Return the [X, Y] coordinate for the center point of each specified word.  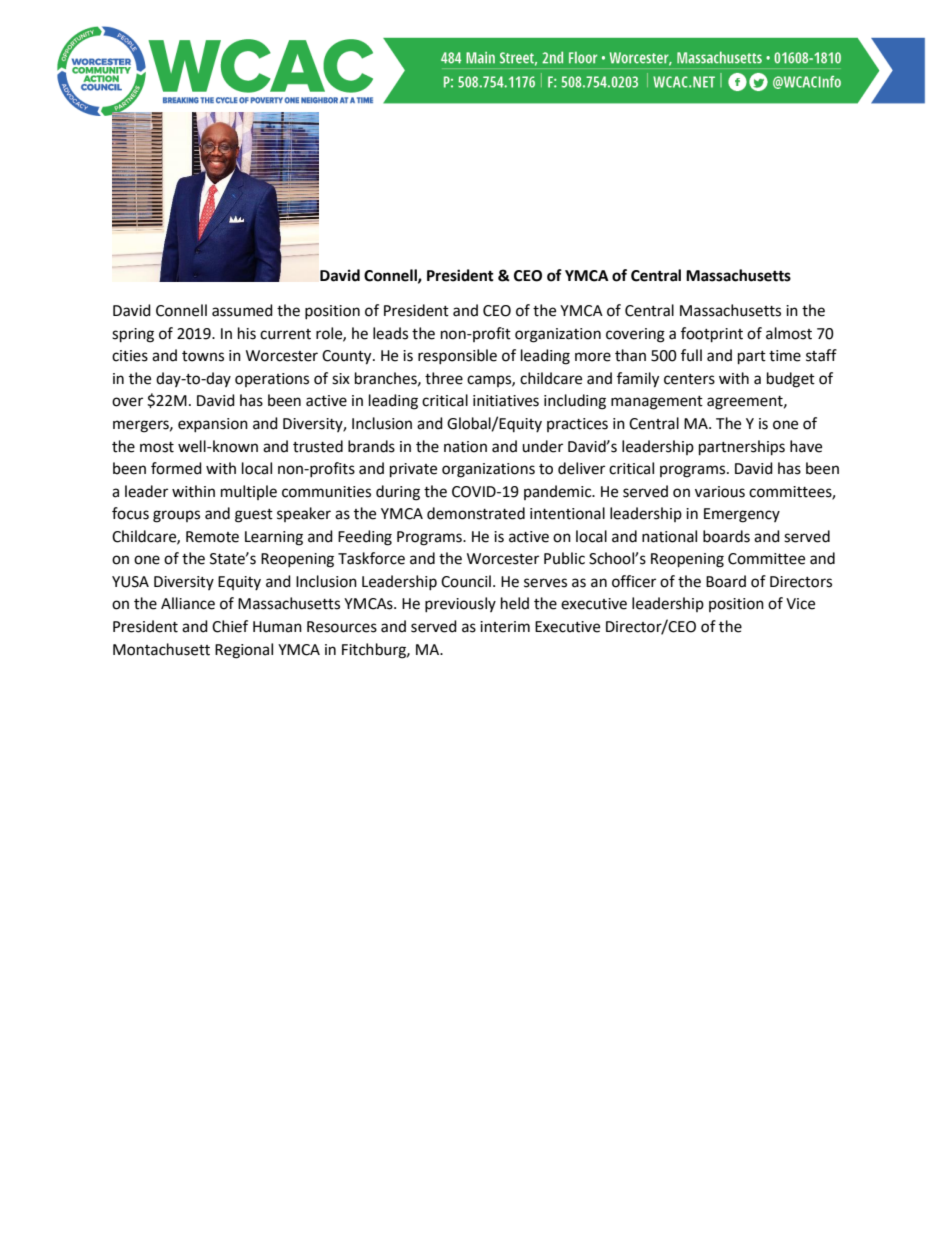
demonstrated [476, 513]
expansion [213, 425]
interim [505, 627]
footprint [712, 335]
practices [577, 425]
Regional [244, 651]
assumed [242, 310]
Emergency [742, 515]
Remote [212, 537]
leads [390, 333]
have [806, 446]
